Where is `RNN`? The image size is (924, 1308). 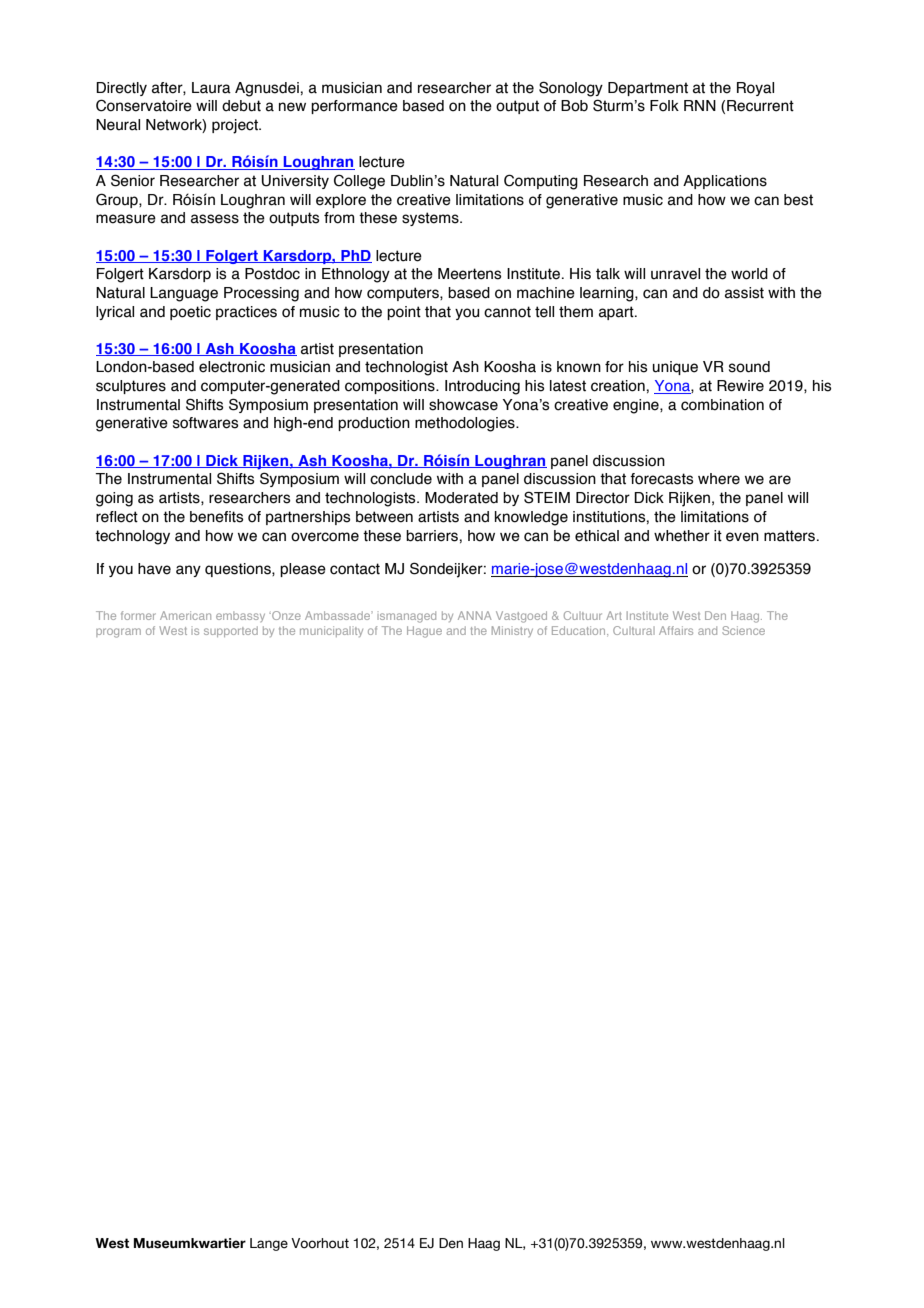 RNN is located at coordinates (700, 105).
